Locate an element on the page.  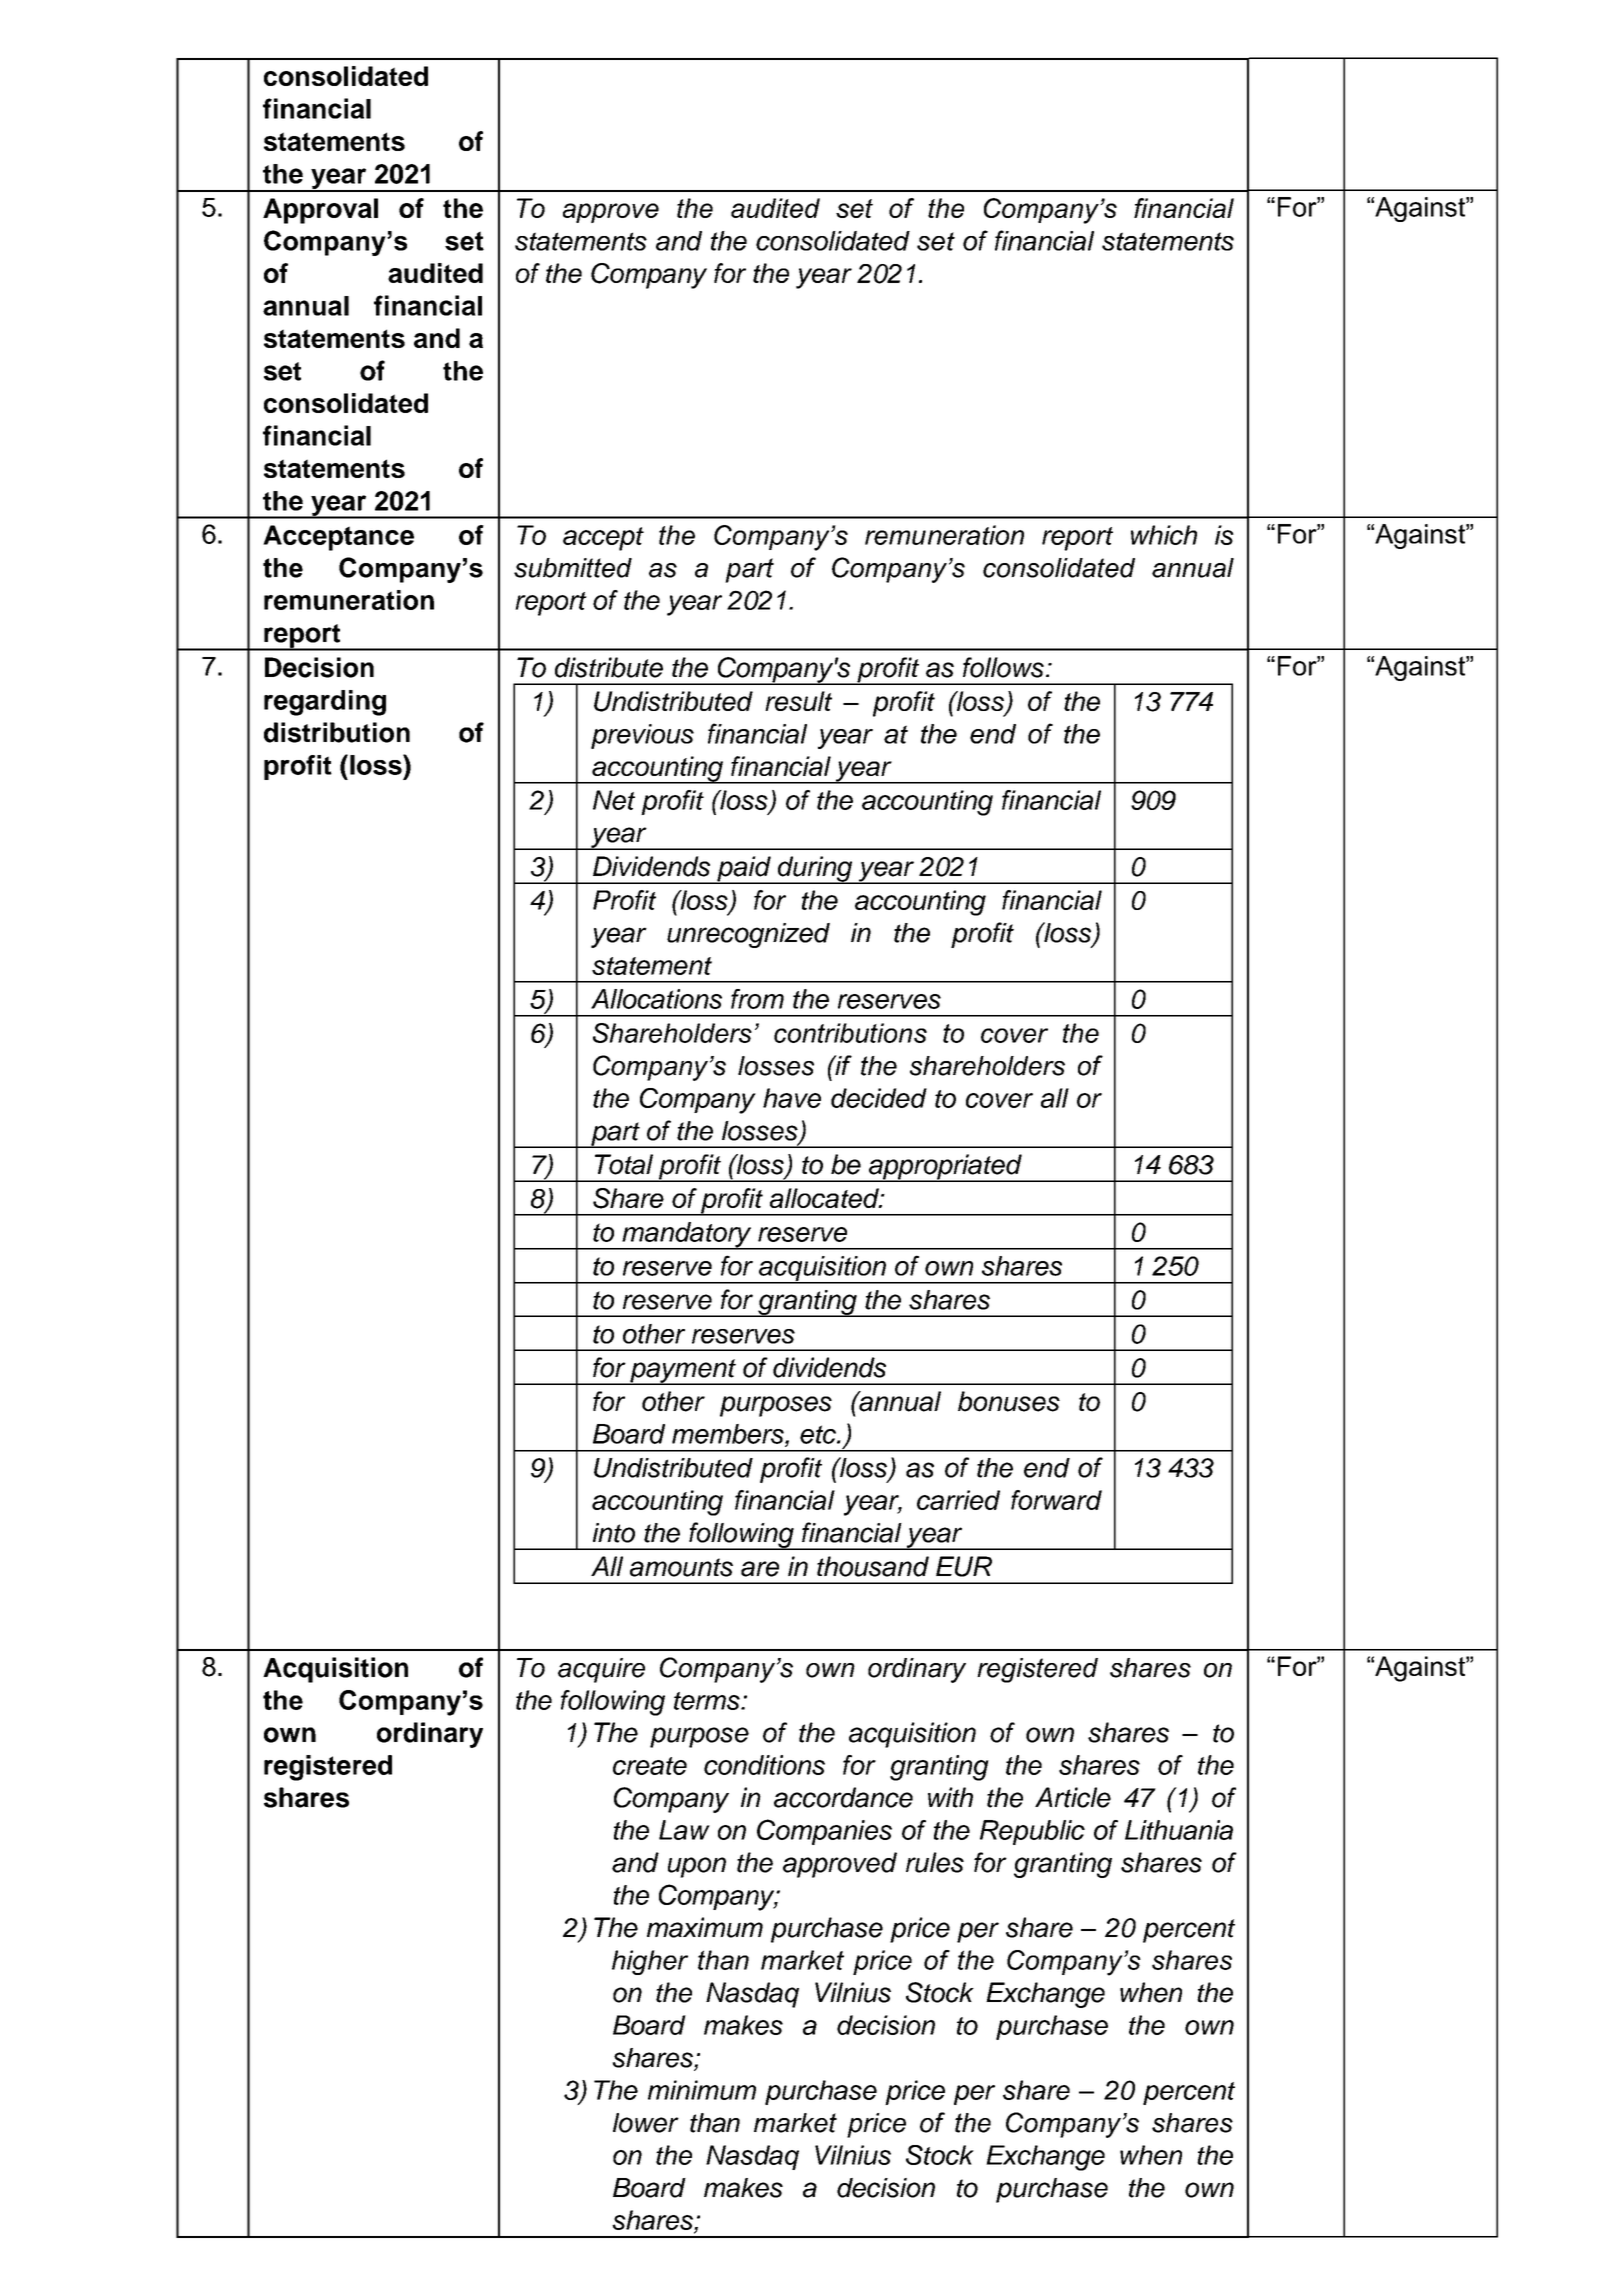
have is located at coordinates (792, 1098).
